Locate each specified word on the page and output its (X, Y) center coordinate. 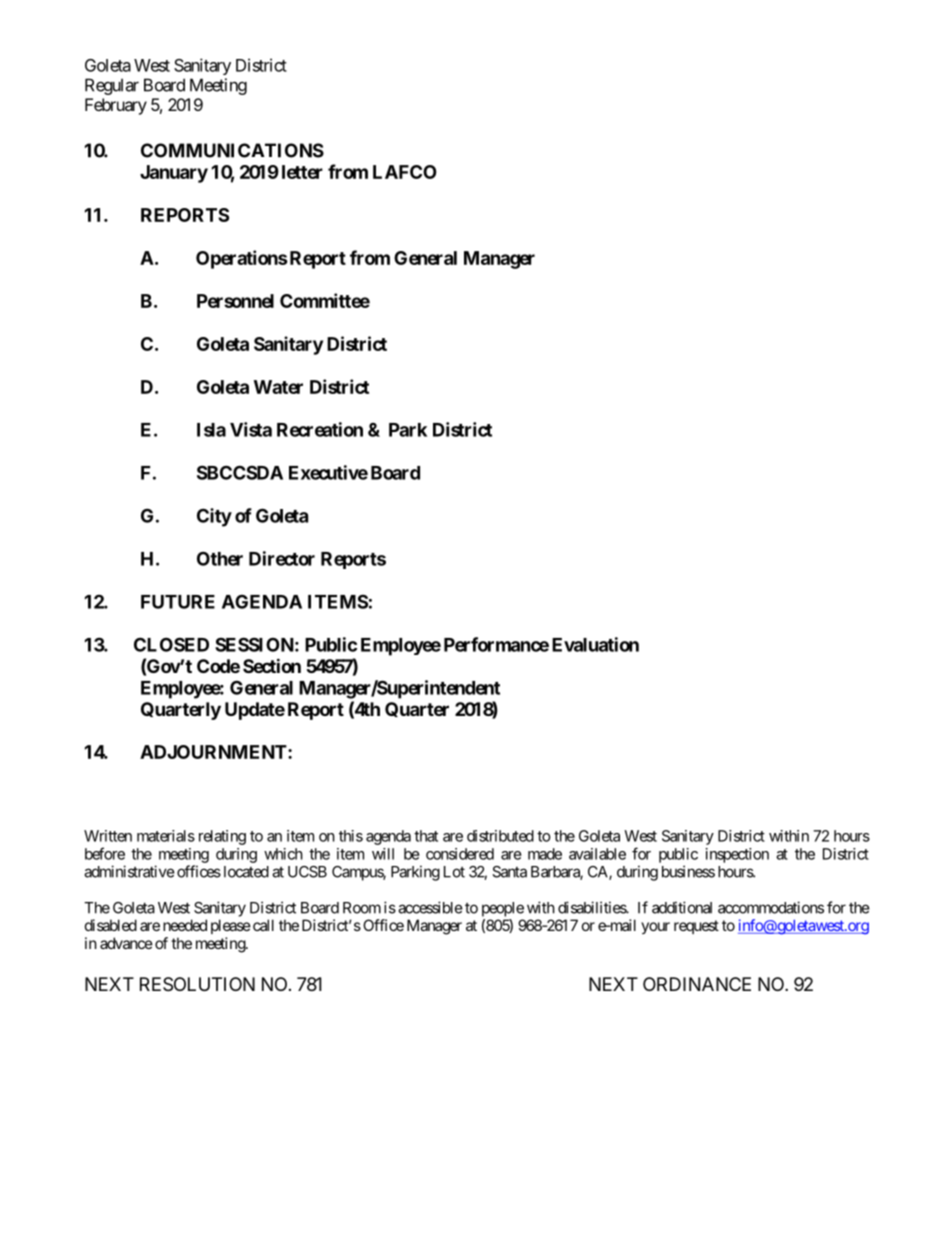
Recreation (320, 429)
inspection (737, 855)
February (116, 106)
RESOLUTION (197, 984)
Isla (211, 430)
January (174, 174)
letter (302, 172)
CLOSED (171, 644)
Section (272, 665)
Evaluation (595, 644)
